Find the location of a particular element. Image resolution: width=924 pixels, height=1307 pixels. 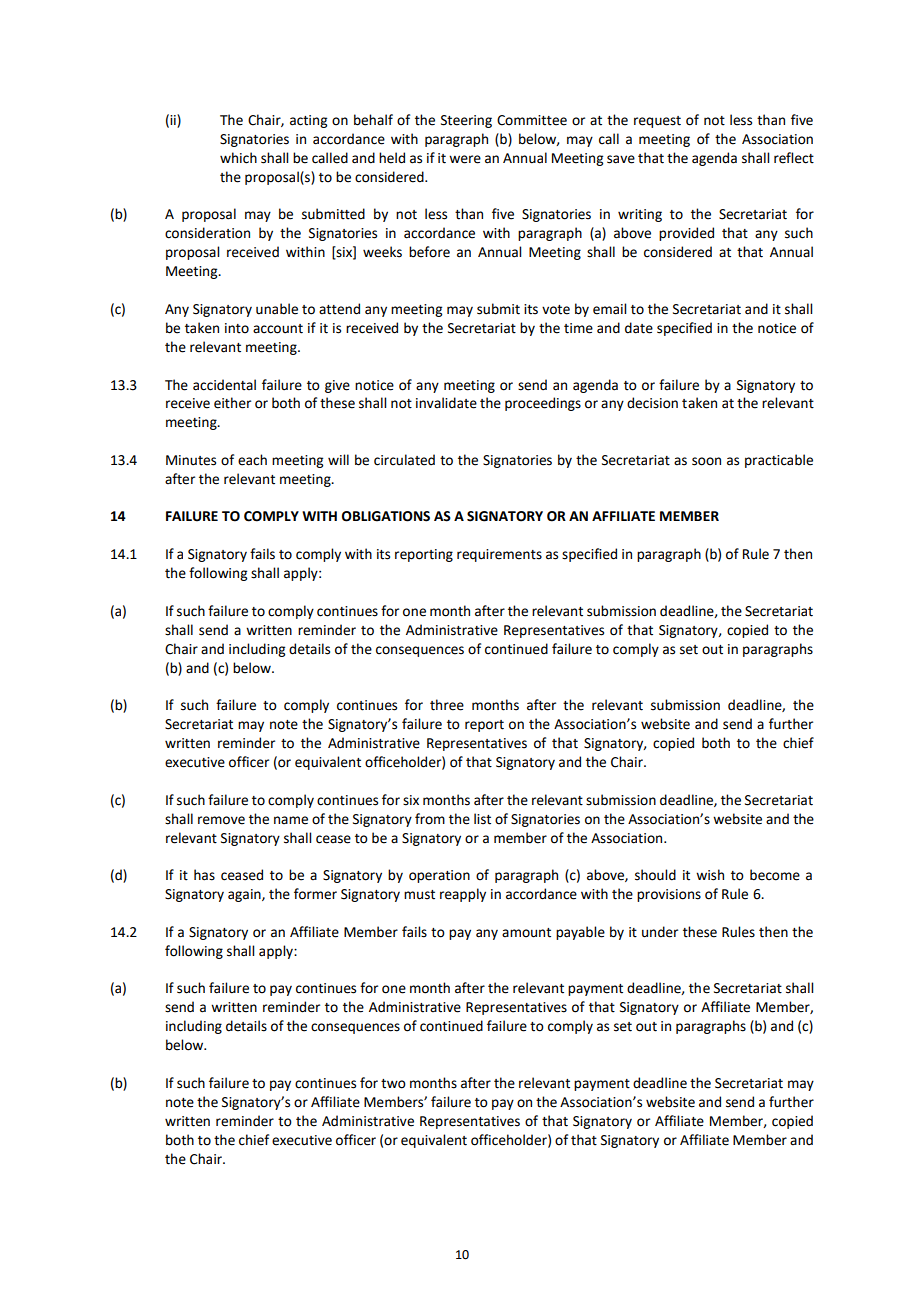

OBLIGATIONS is located at coordinates (386, 516).
